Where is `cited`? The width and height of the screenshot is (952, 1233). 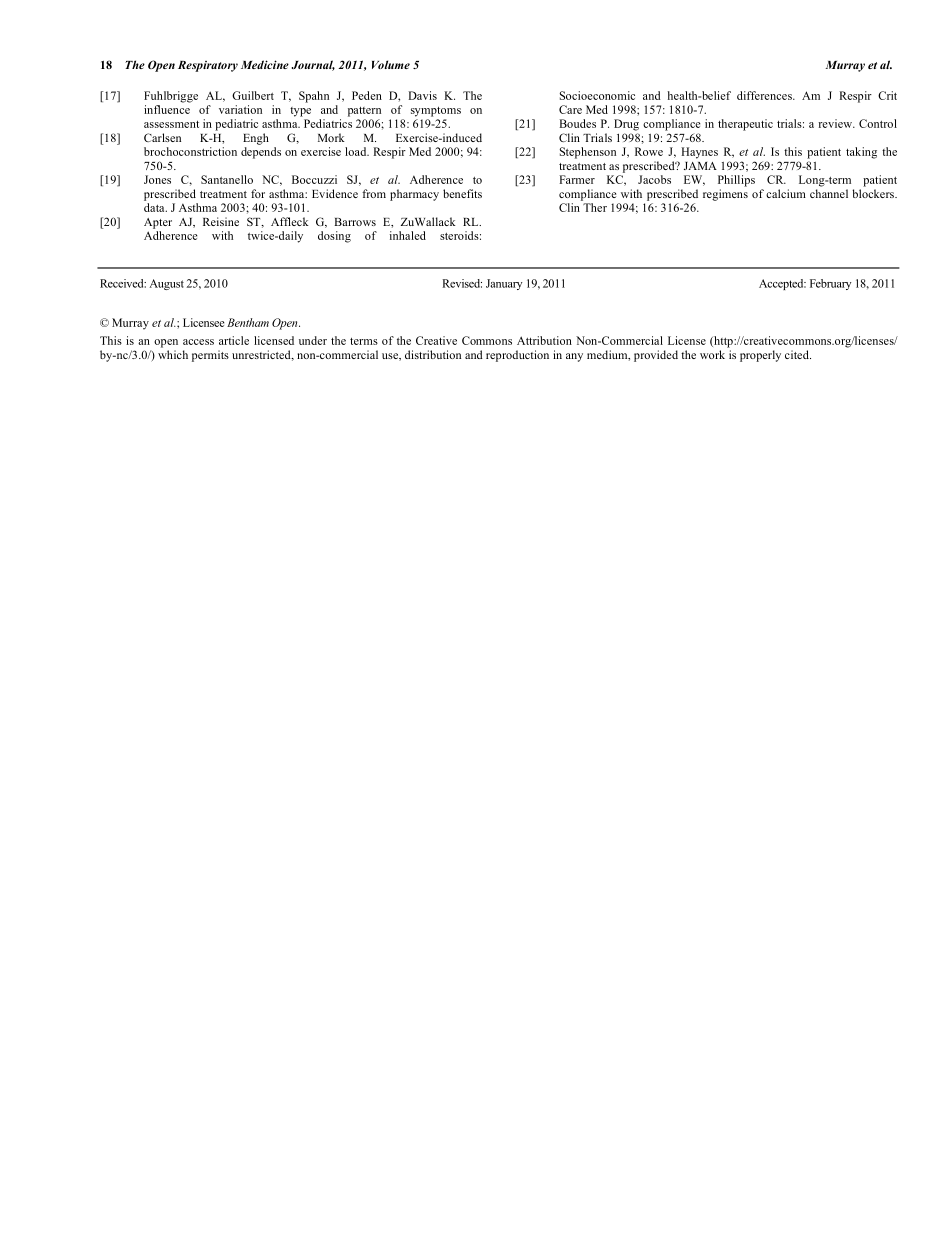 cited is located at coordinates (798, 354).
